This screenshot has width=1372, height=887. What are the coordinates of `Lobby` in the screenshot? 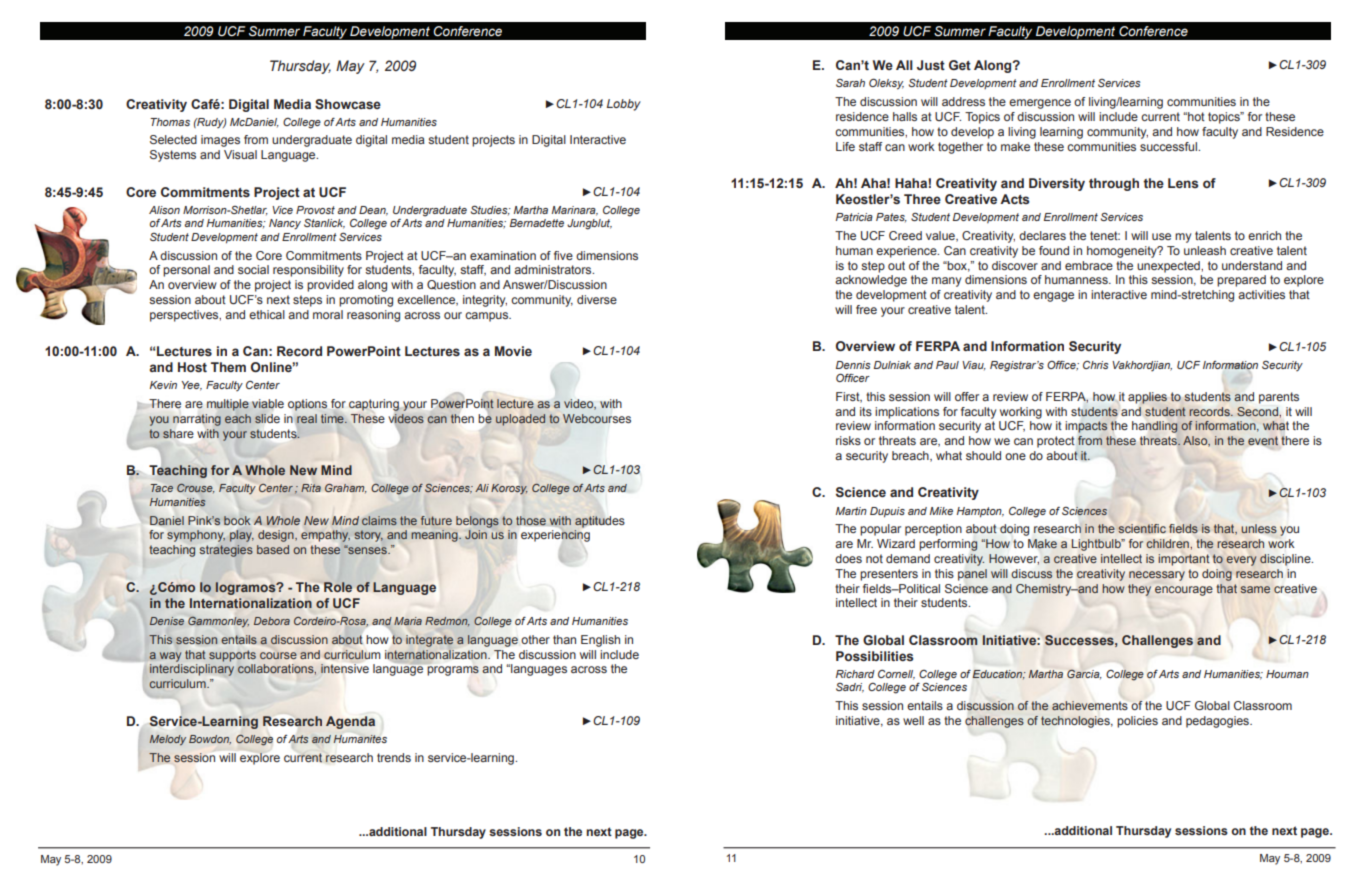 It's located at (624, 105).
